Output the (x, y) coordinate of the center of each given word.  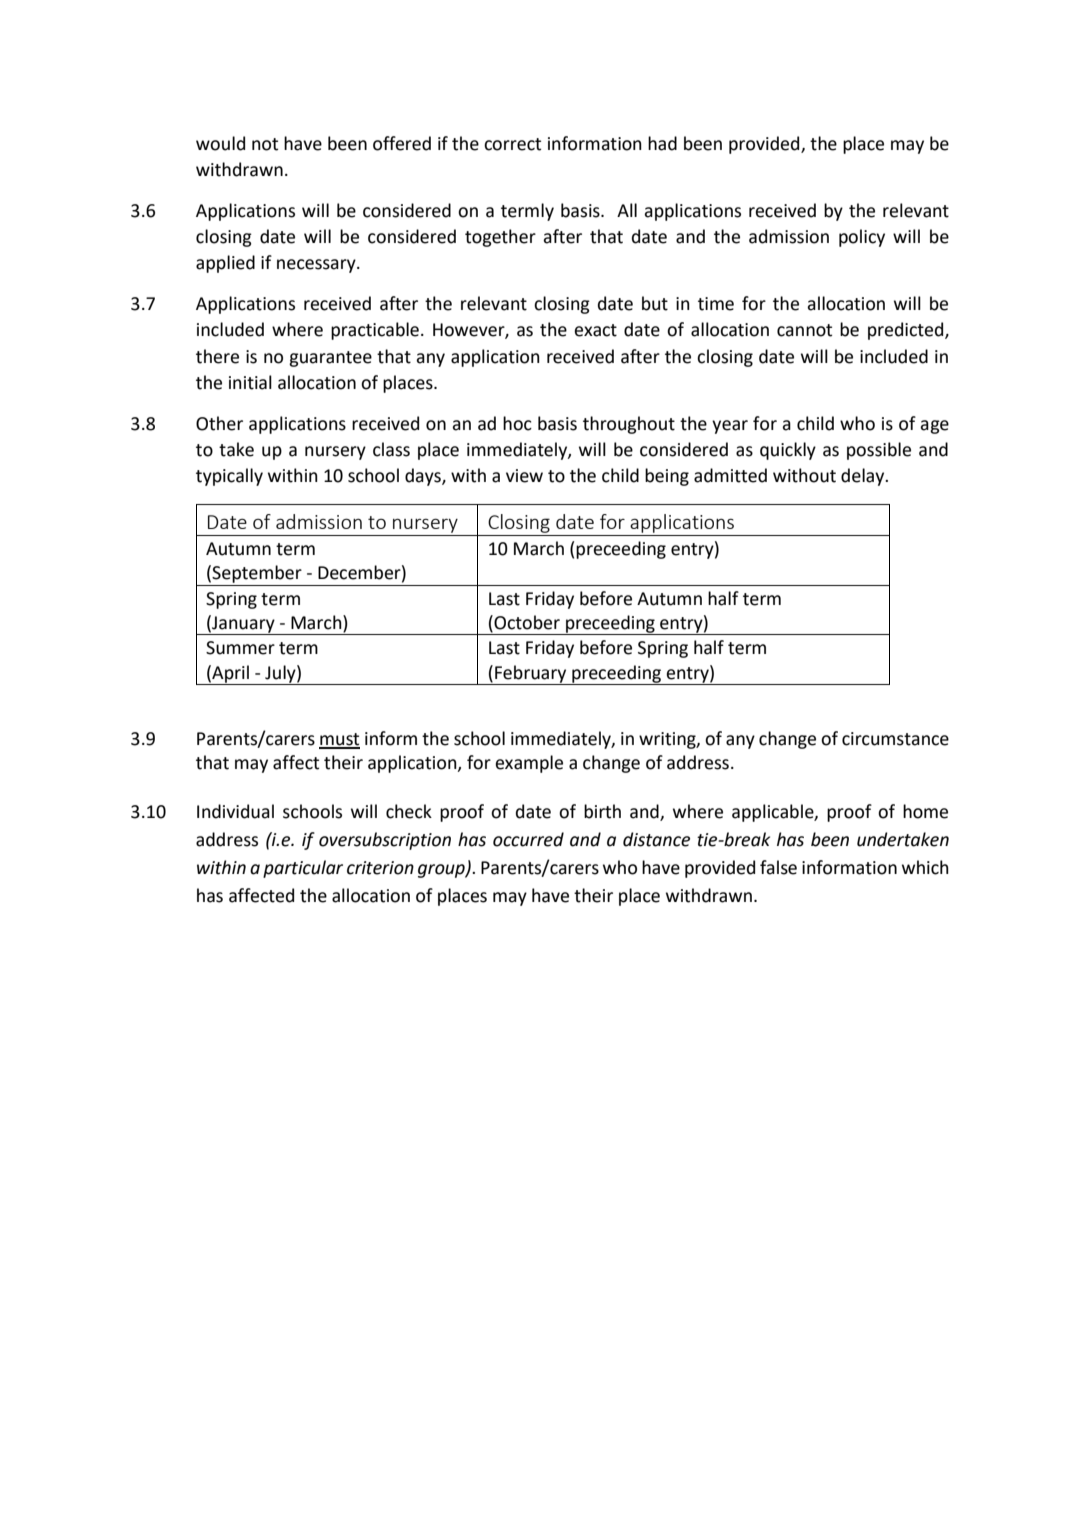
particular (303, 869)
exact (595, 330)
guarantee (330, 359)
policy (862, 238)
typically (229, 477)
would (220, 143)
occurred (528, 839)
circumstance (895, 739)
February (531, 675)
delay (864, 477)
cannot (804, 330)
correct (512, 144)
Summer (240, 648)
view (524, 476)
